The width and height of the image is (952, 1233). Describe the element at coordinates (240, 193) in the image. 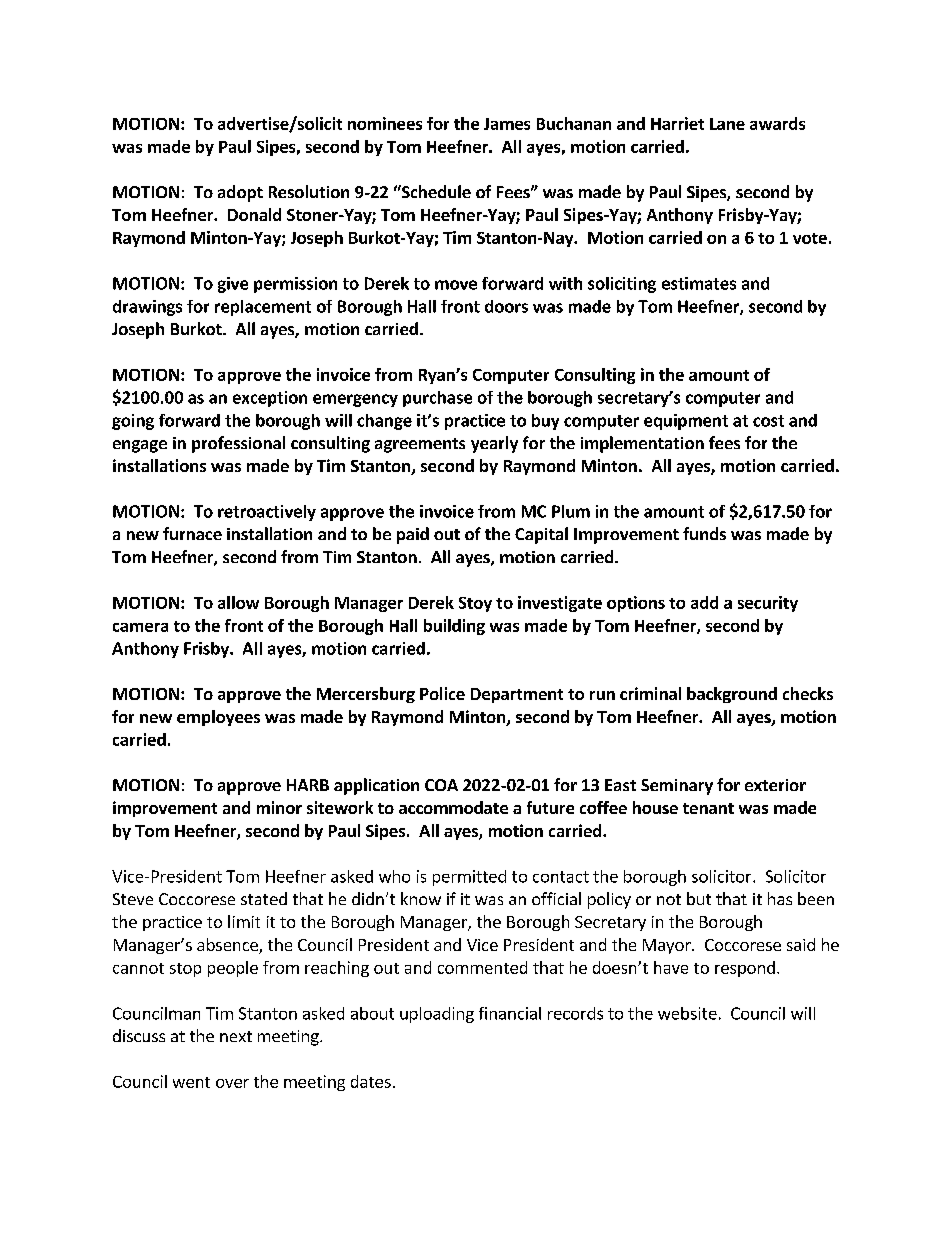

I see `adopt` at that location.
